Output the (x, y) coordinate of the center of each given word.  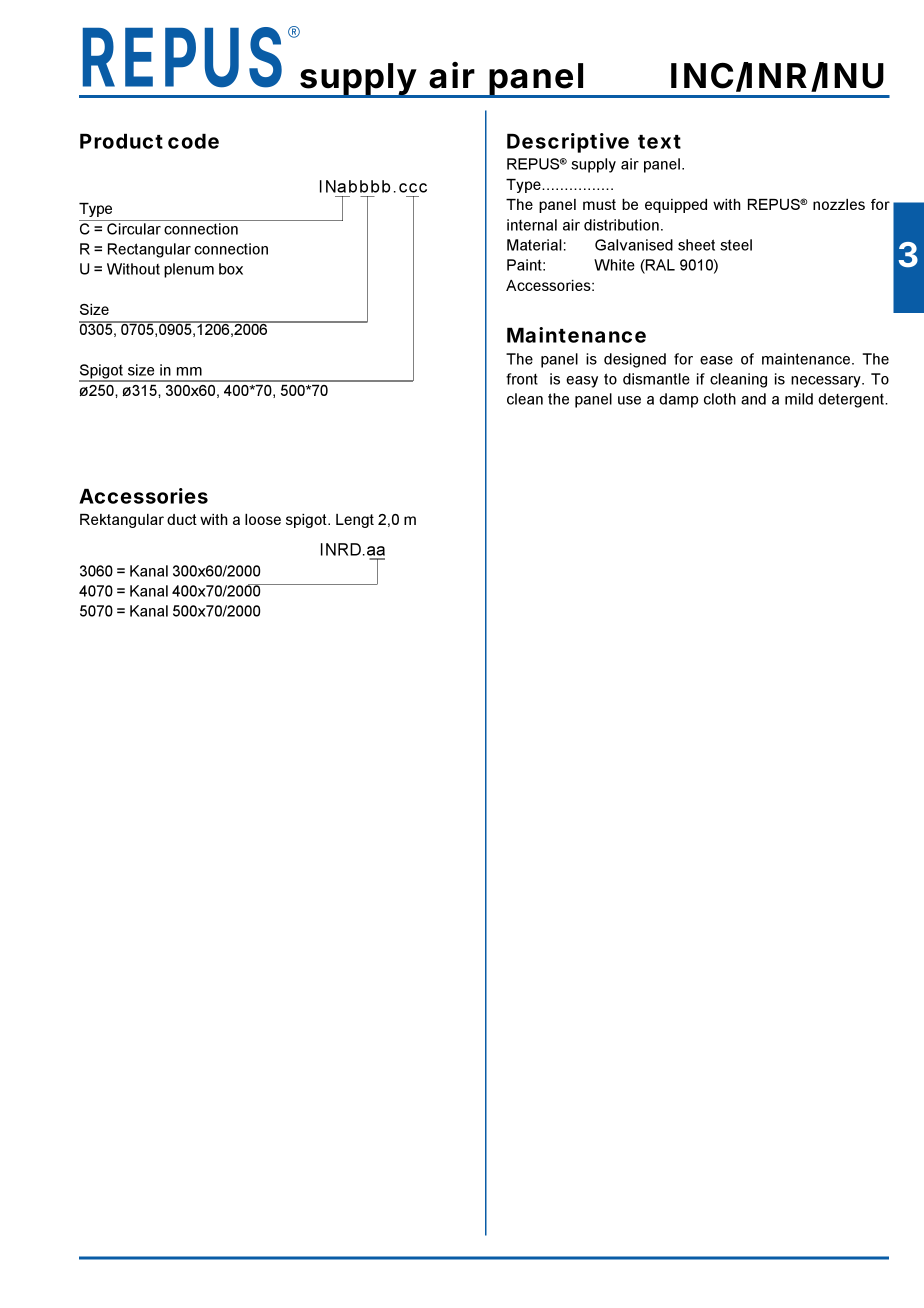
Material (534, 245)
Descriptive (568, 143)
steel (736, 245)
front (522, 379)
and (753, 399)
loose (263, 519)
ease (716, 360)
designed (635, 360)
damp (678, 400)
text (659, 142)
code (193, 141)
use (629, 400)
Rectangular (149, 250)
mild (799, 399)
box (231, 269)
